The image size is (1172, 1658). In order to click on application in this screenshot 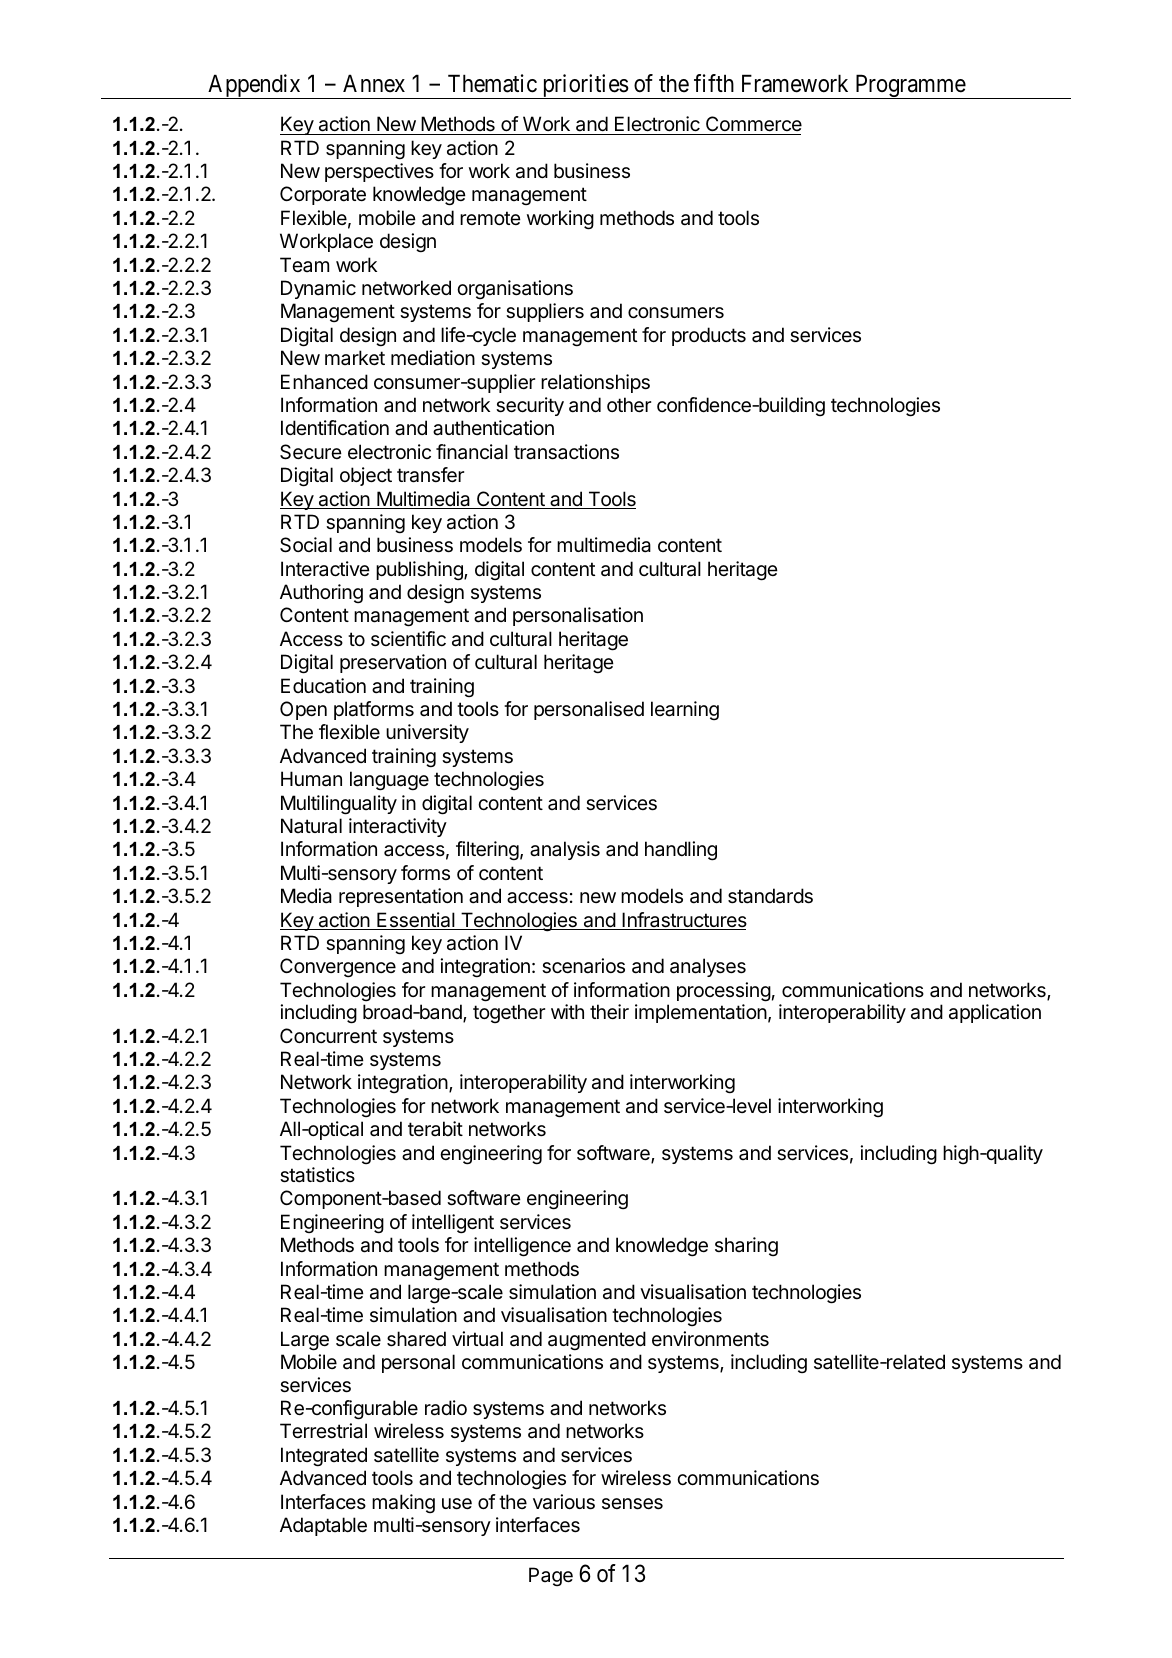, I will do `click(995, 1013)`.
